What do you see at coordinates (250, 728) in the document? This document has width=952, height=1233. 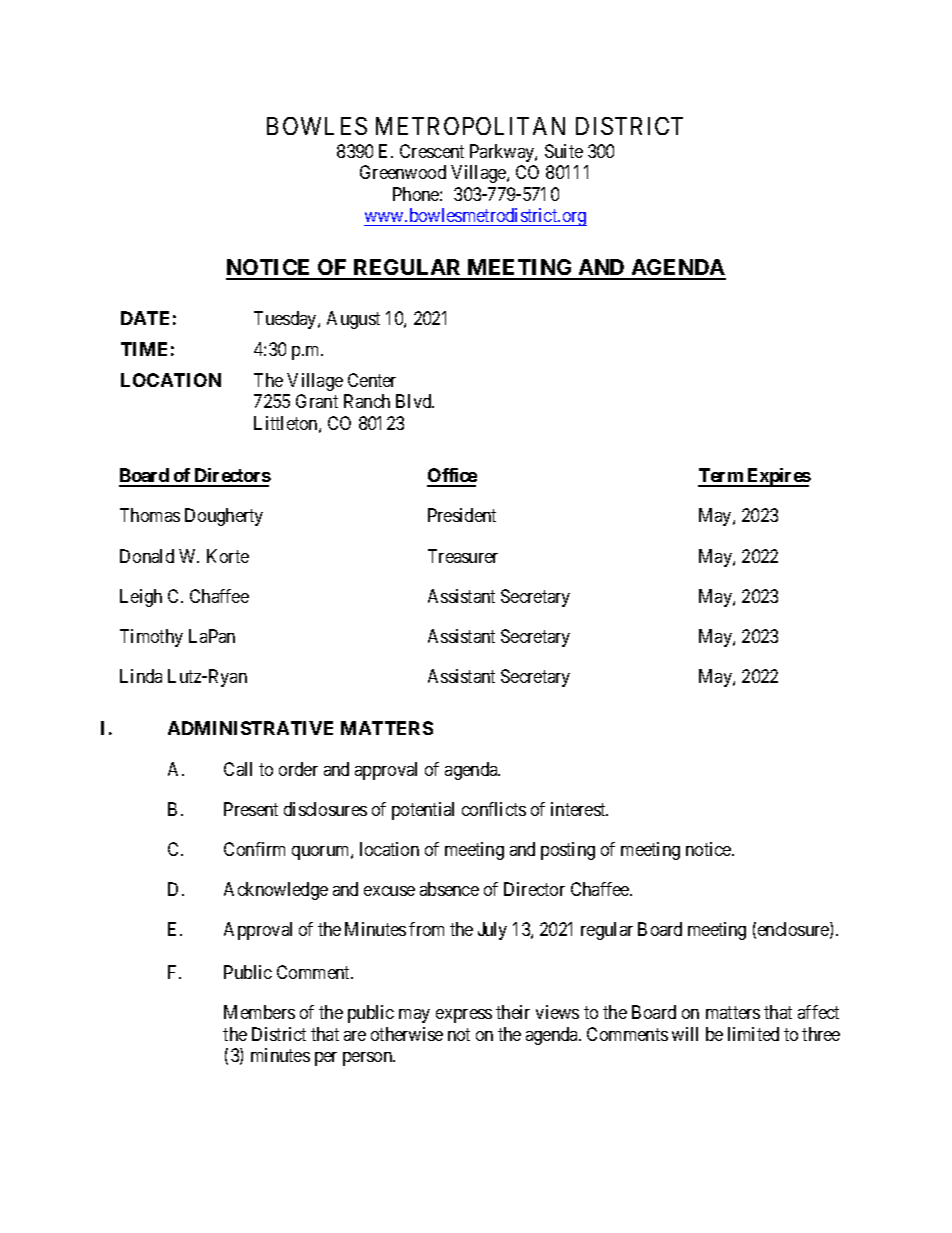 I see `ADMINISTRATIVE` at bounding box center [250, 728].
